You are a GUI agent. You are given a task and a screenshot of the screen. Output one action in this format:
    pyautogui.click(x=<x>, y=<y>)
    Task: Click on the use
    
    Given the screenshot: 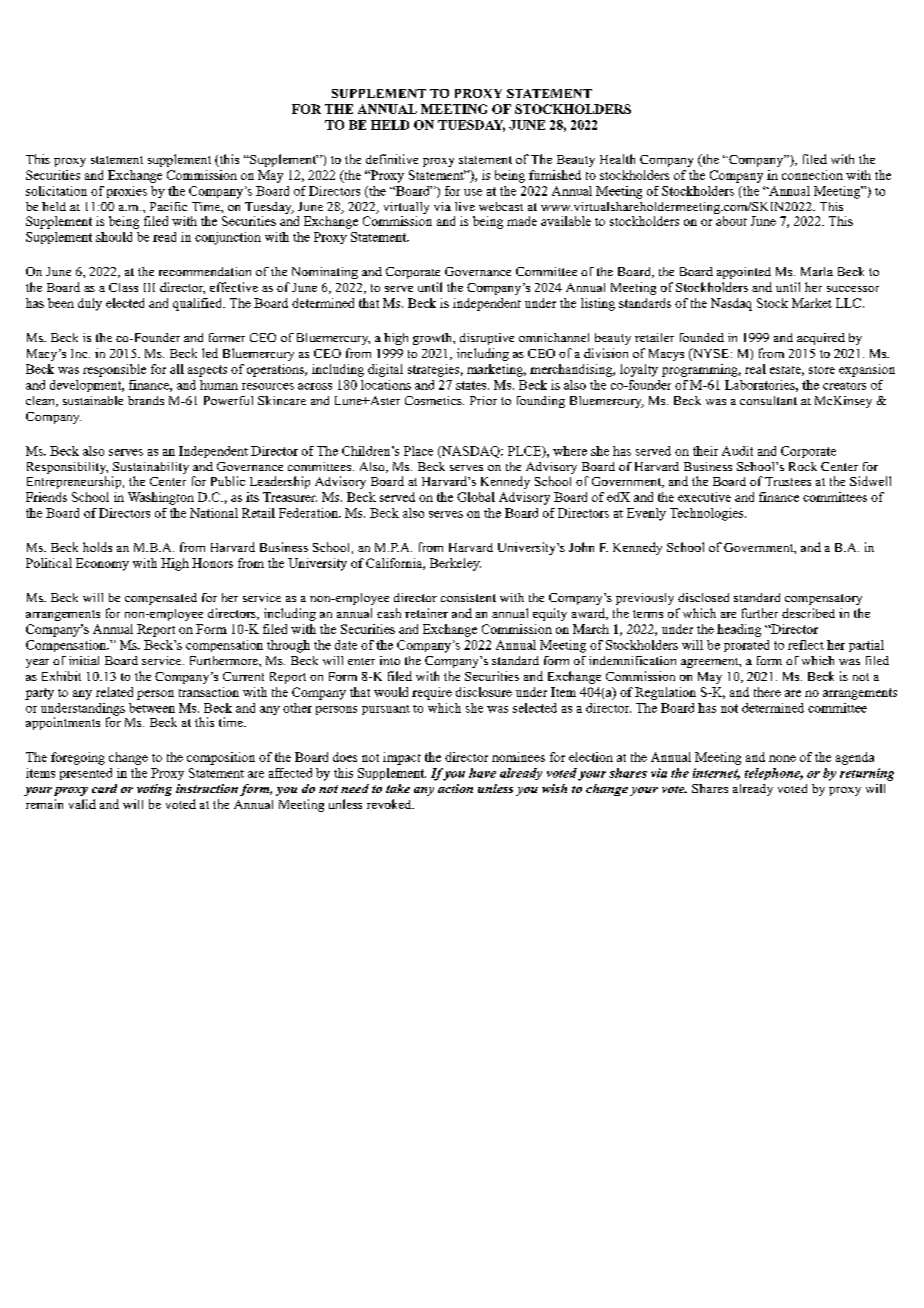 What is the action you would take?
    pyautogui.click(x=473, y=192)
